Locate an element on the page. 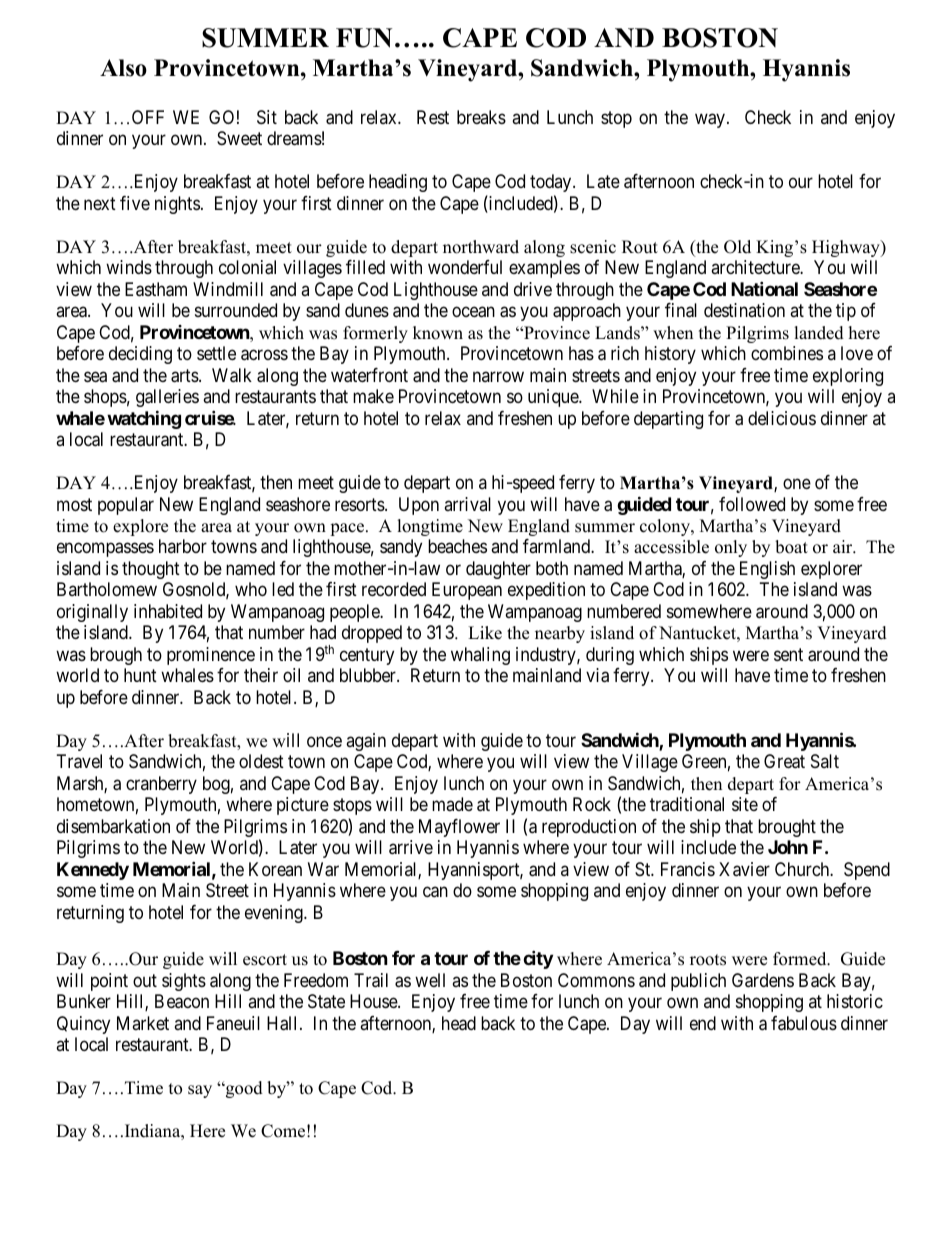 The height and width of the page is (1233, 952). breaks is located at coordinates (481, 117).
